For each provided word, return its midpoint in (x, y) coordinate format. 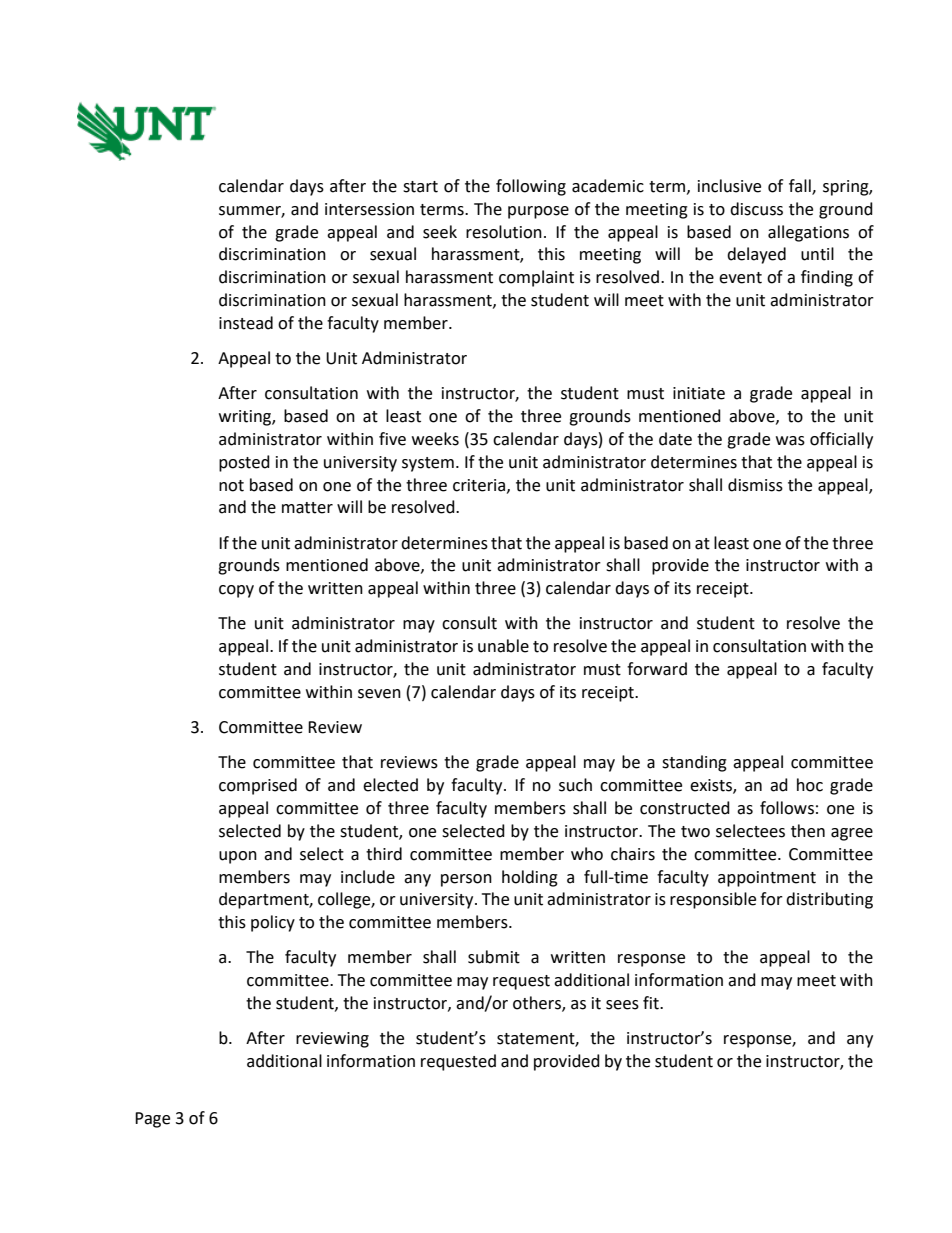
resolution (504, 232)
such (575, 785)
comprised (258, 786)
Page (152, 1120)
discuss (756, 209)
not (231, 486)
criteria (480, 486)
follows (787, 808)
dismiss (755, 485)
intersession (369, 209)
